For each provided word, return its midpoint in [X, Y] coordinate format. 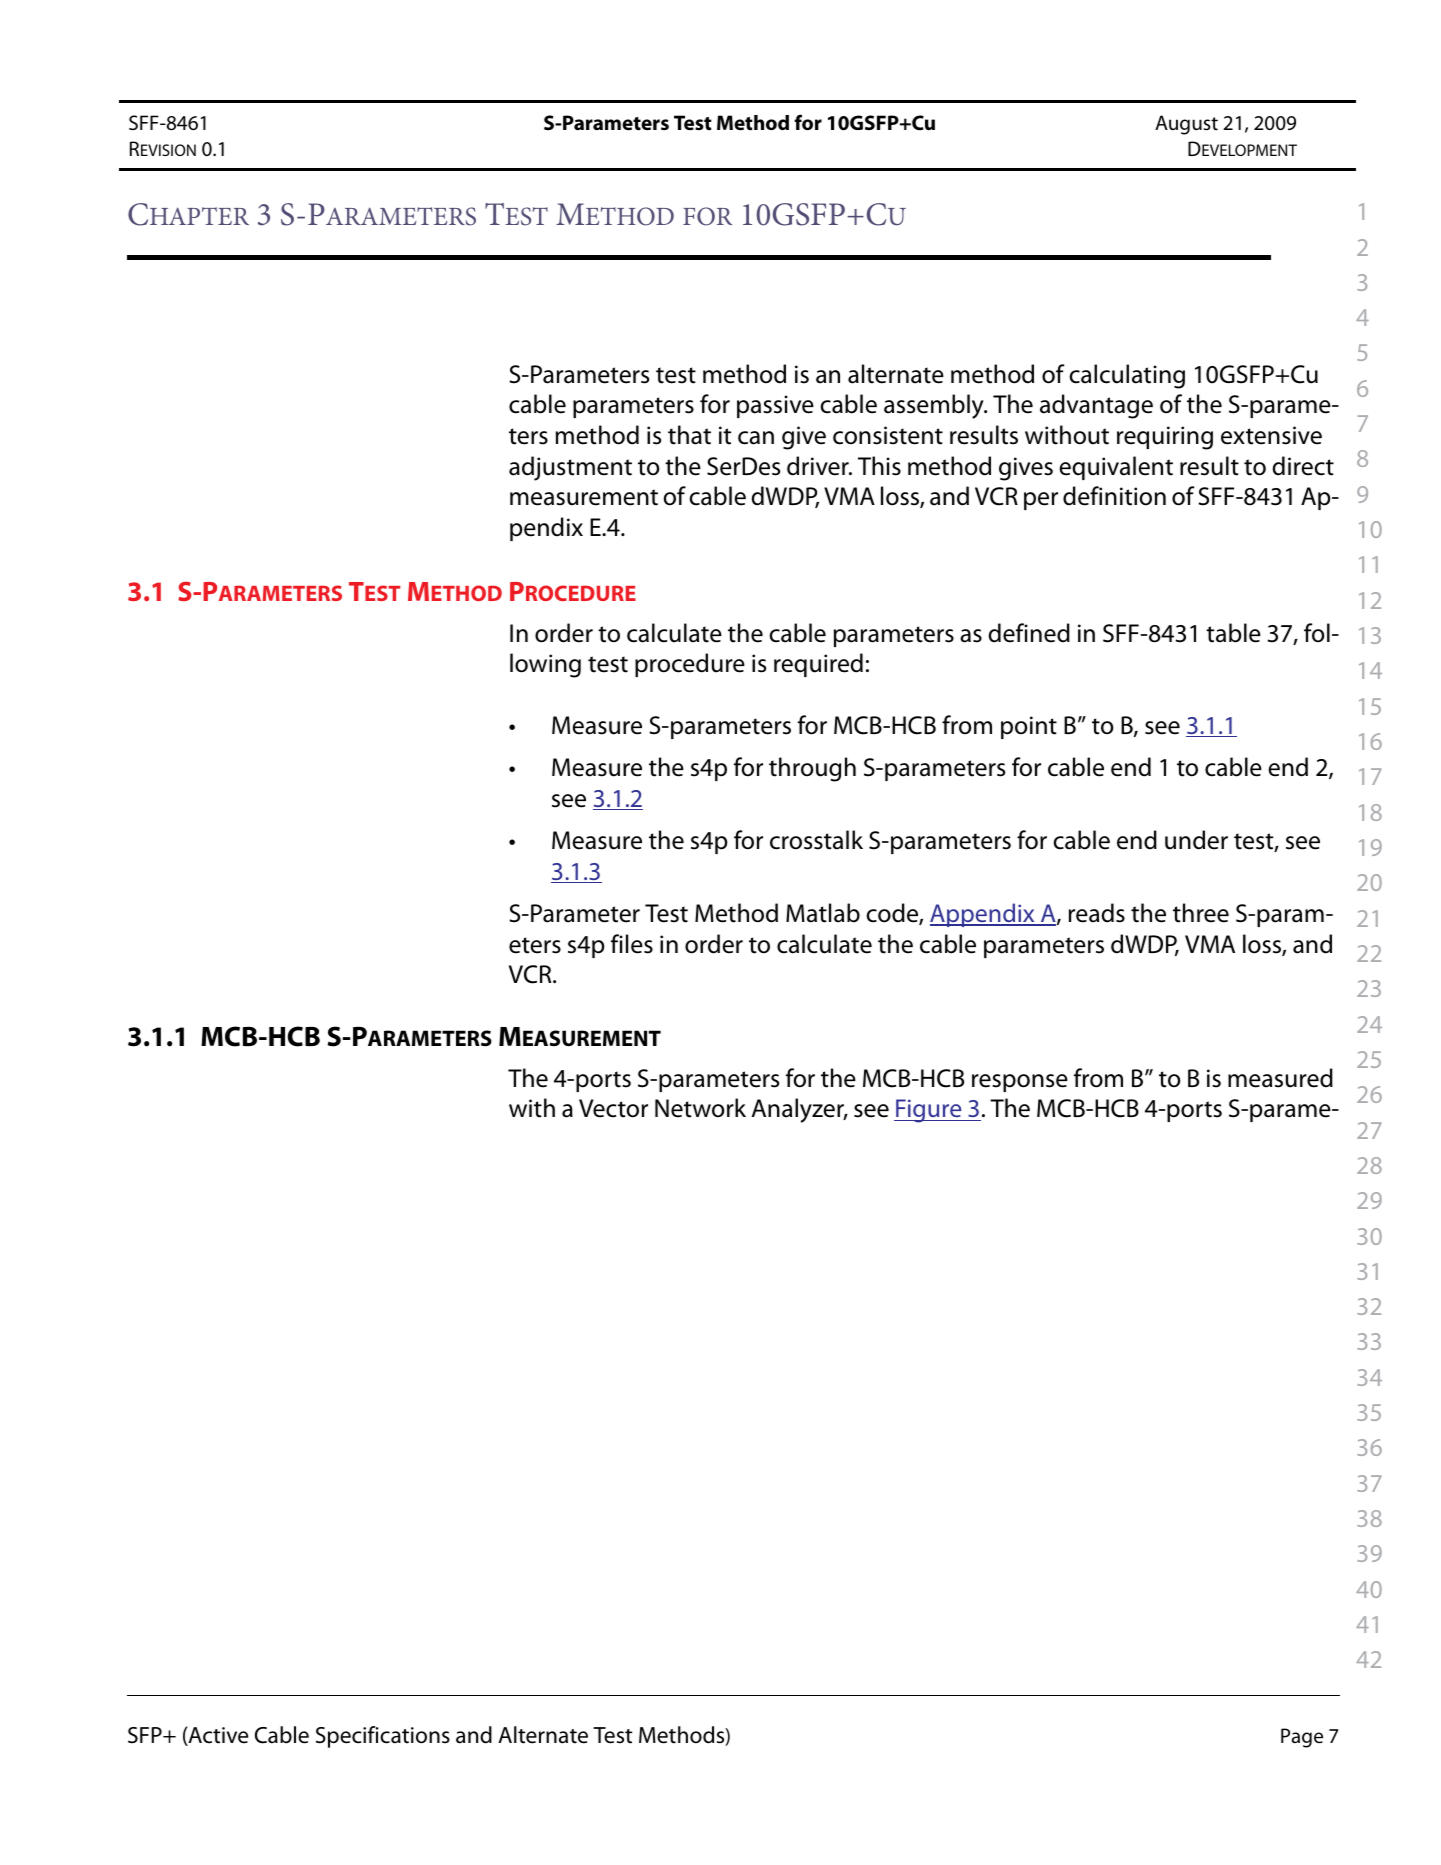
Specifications [383, 1737]
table [1233, 633]
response [1020, 1083]
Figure [929, 1111]
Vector [613, 1108]
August [1186, 125]
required [818, 665]
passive [775, 406]
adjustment [570, 468]
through [812, 769]
